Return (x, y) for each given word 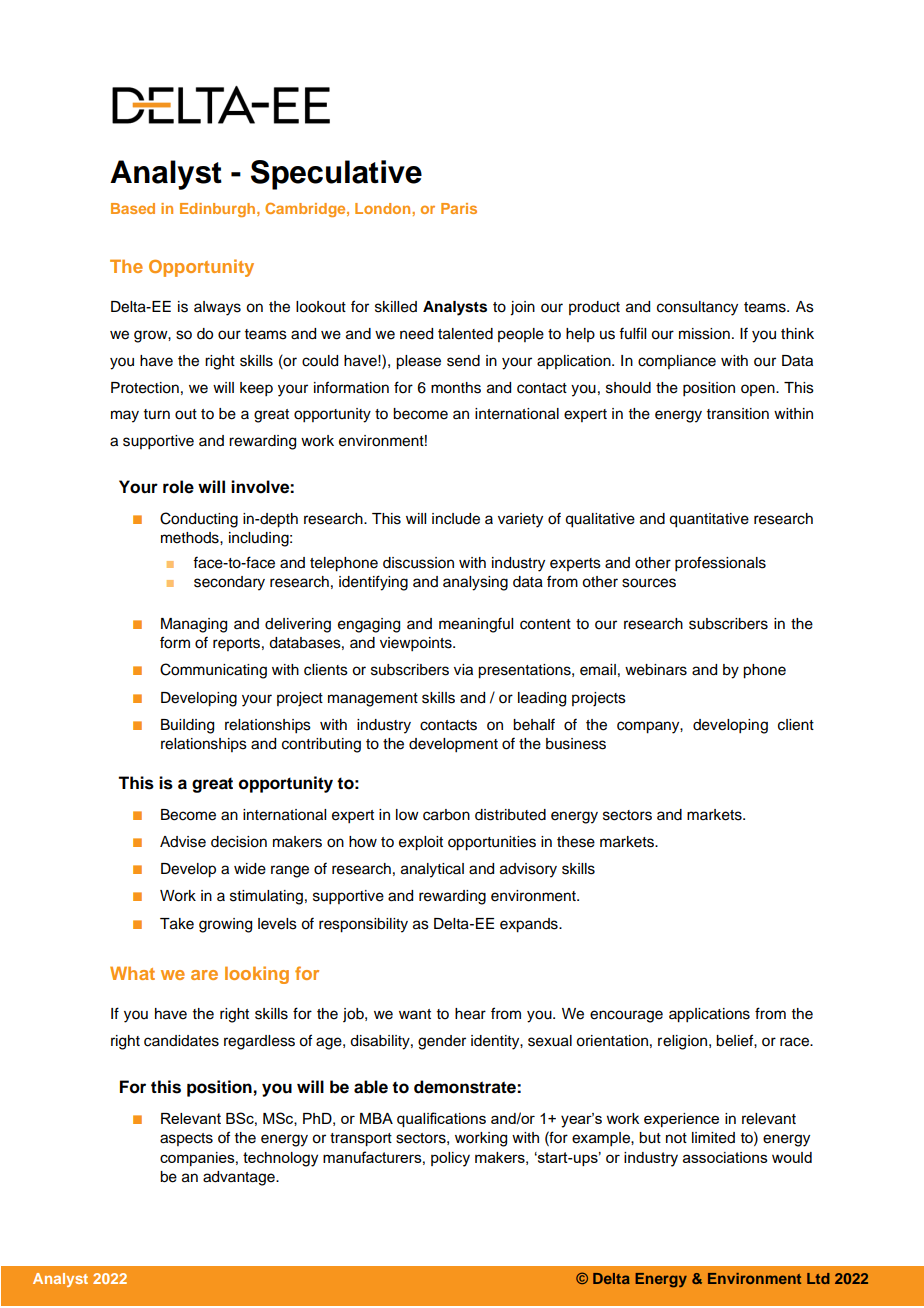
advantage (240, 1178)
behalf (534, 724)
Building (187, 726)
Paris (459, 208)
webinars (656, 670)
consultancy (697, 308)
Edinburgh (219, 210)
